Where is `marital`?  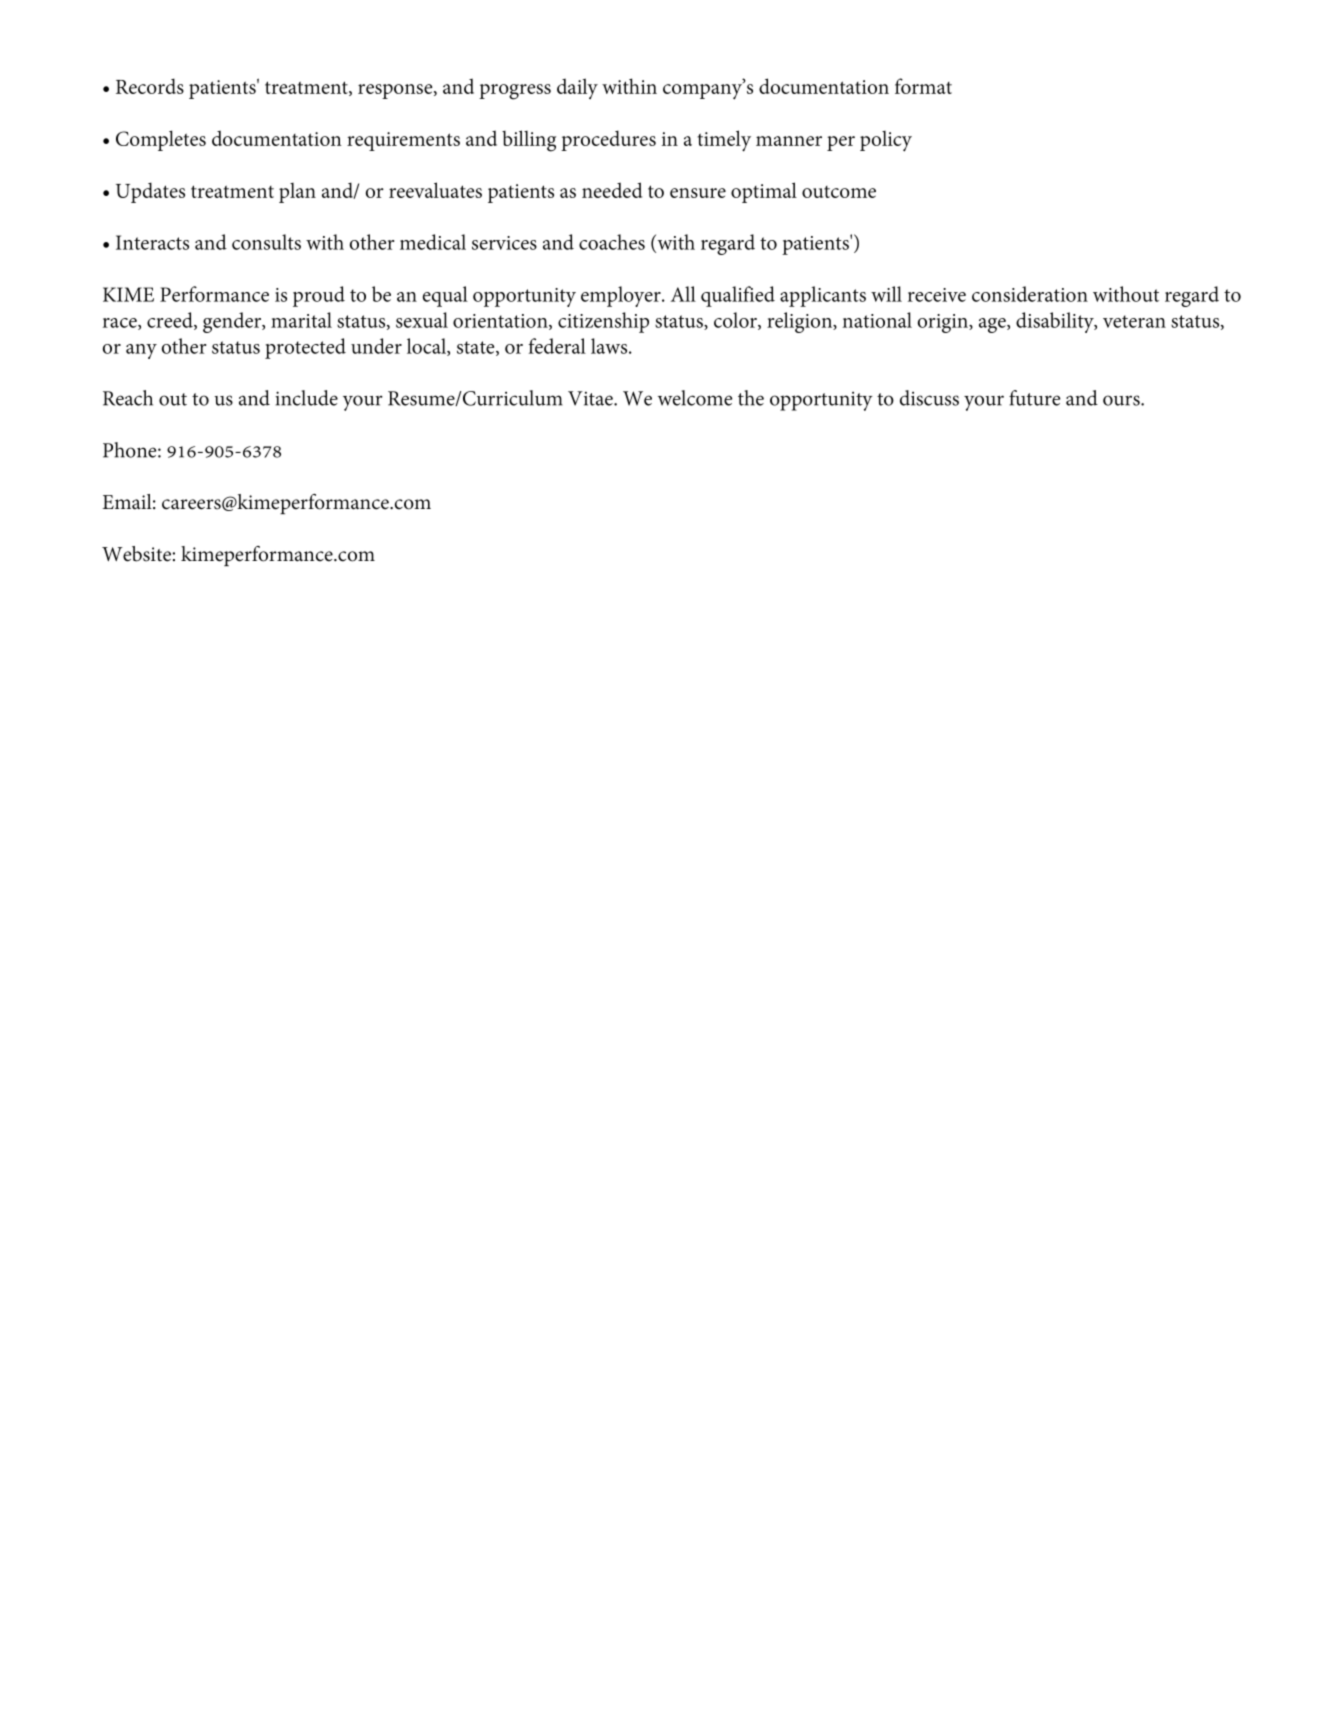
marital is located at coordinates (301, 320).
